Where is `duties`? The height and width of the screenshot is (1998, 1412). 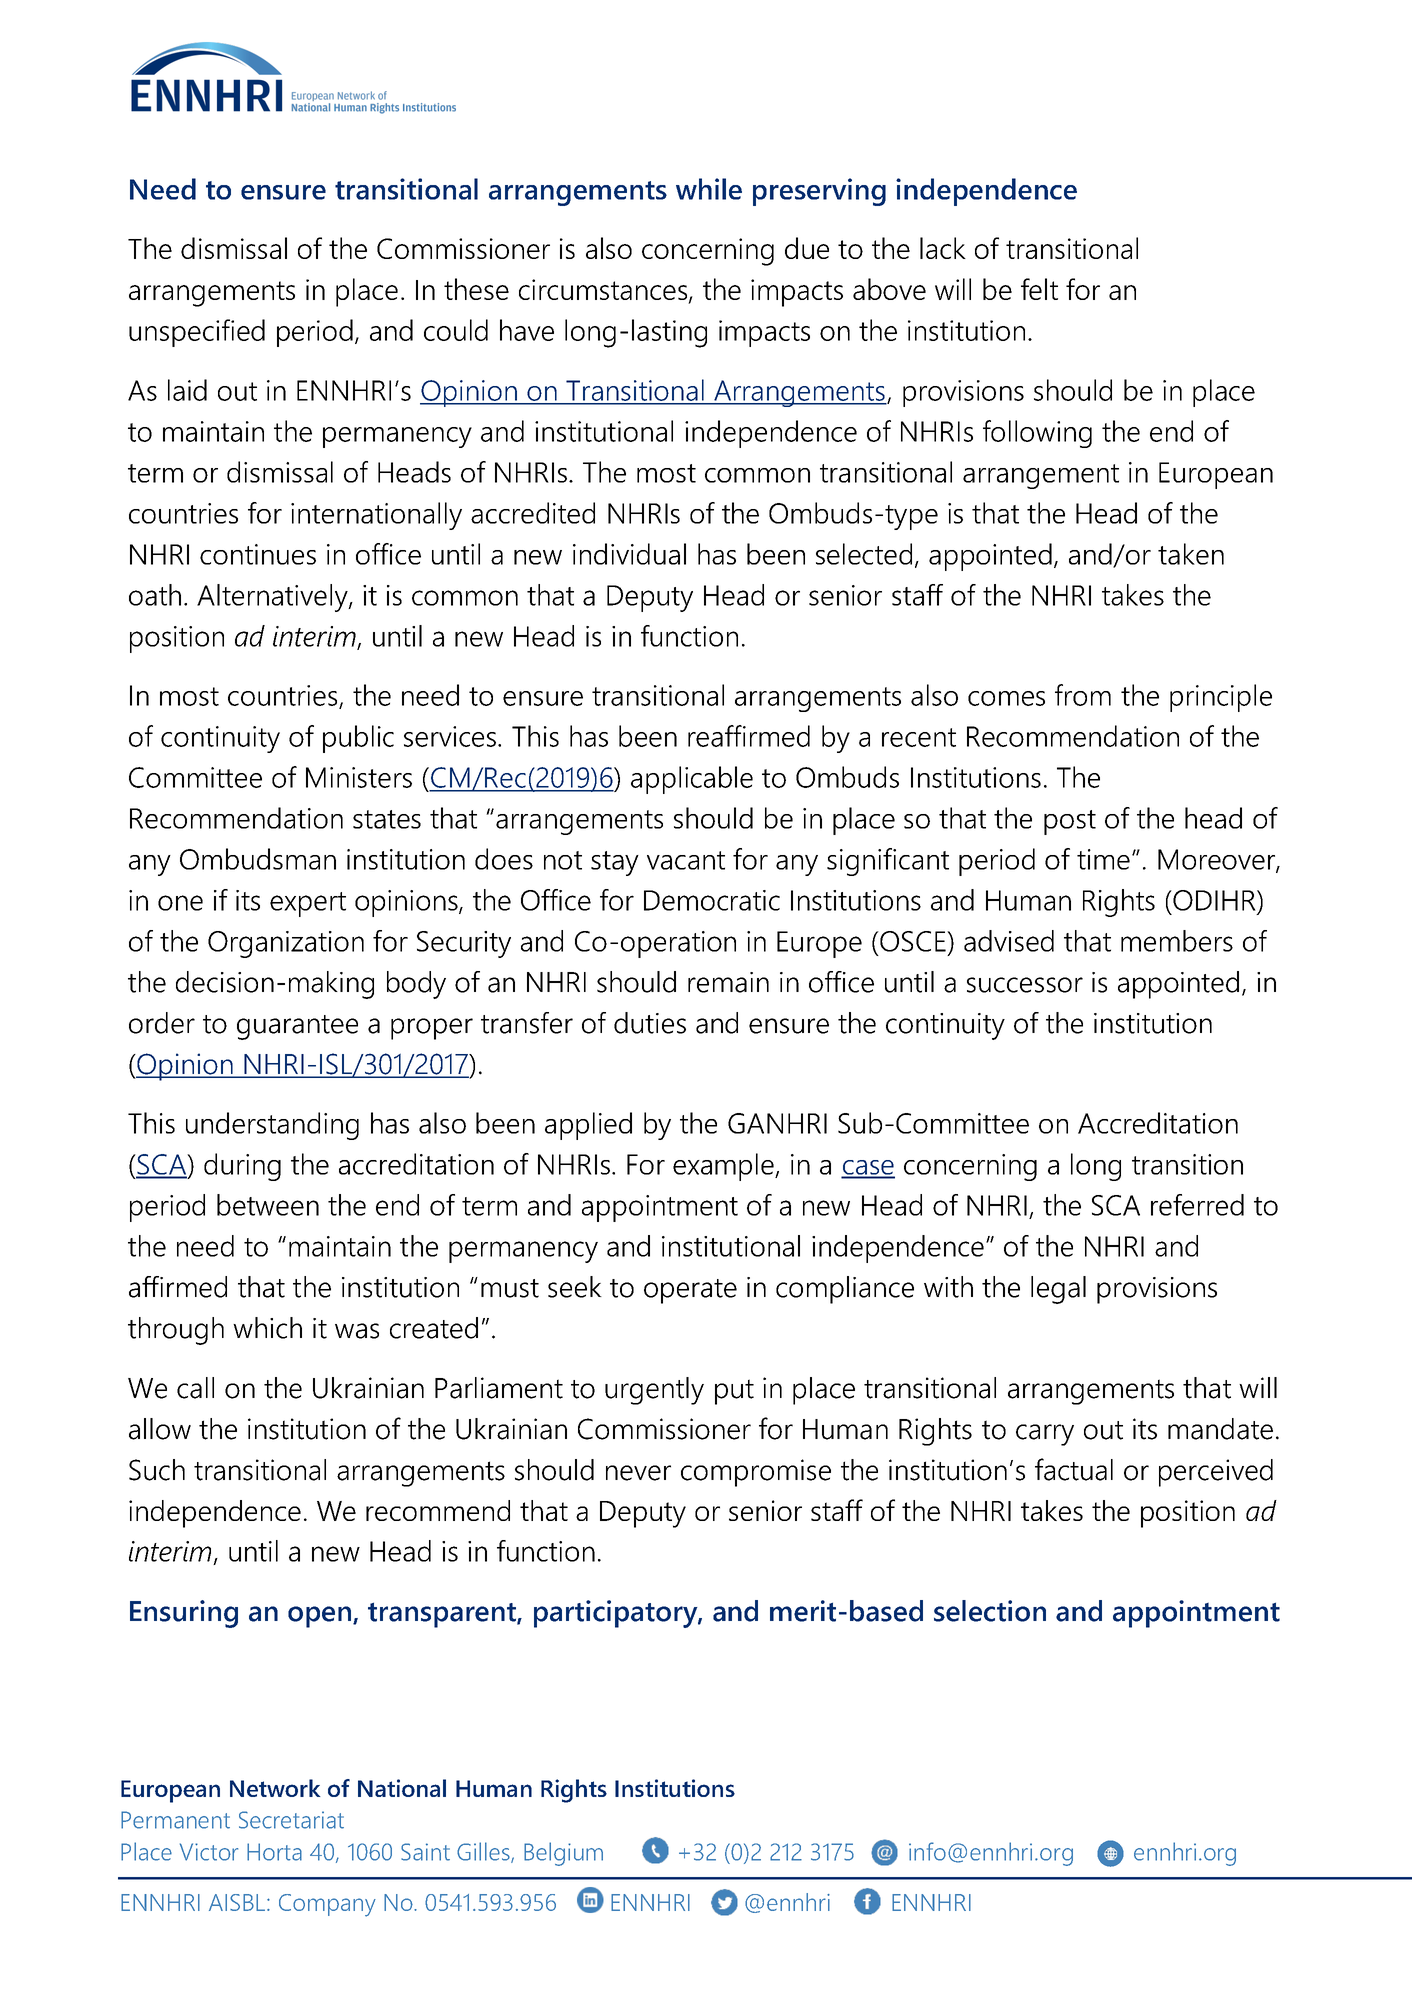 duties is located at coordinates (650, 1023).
